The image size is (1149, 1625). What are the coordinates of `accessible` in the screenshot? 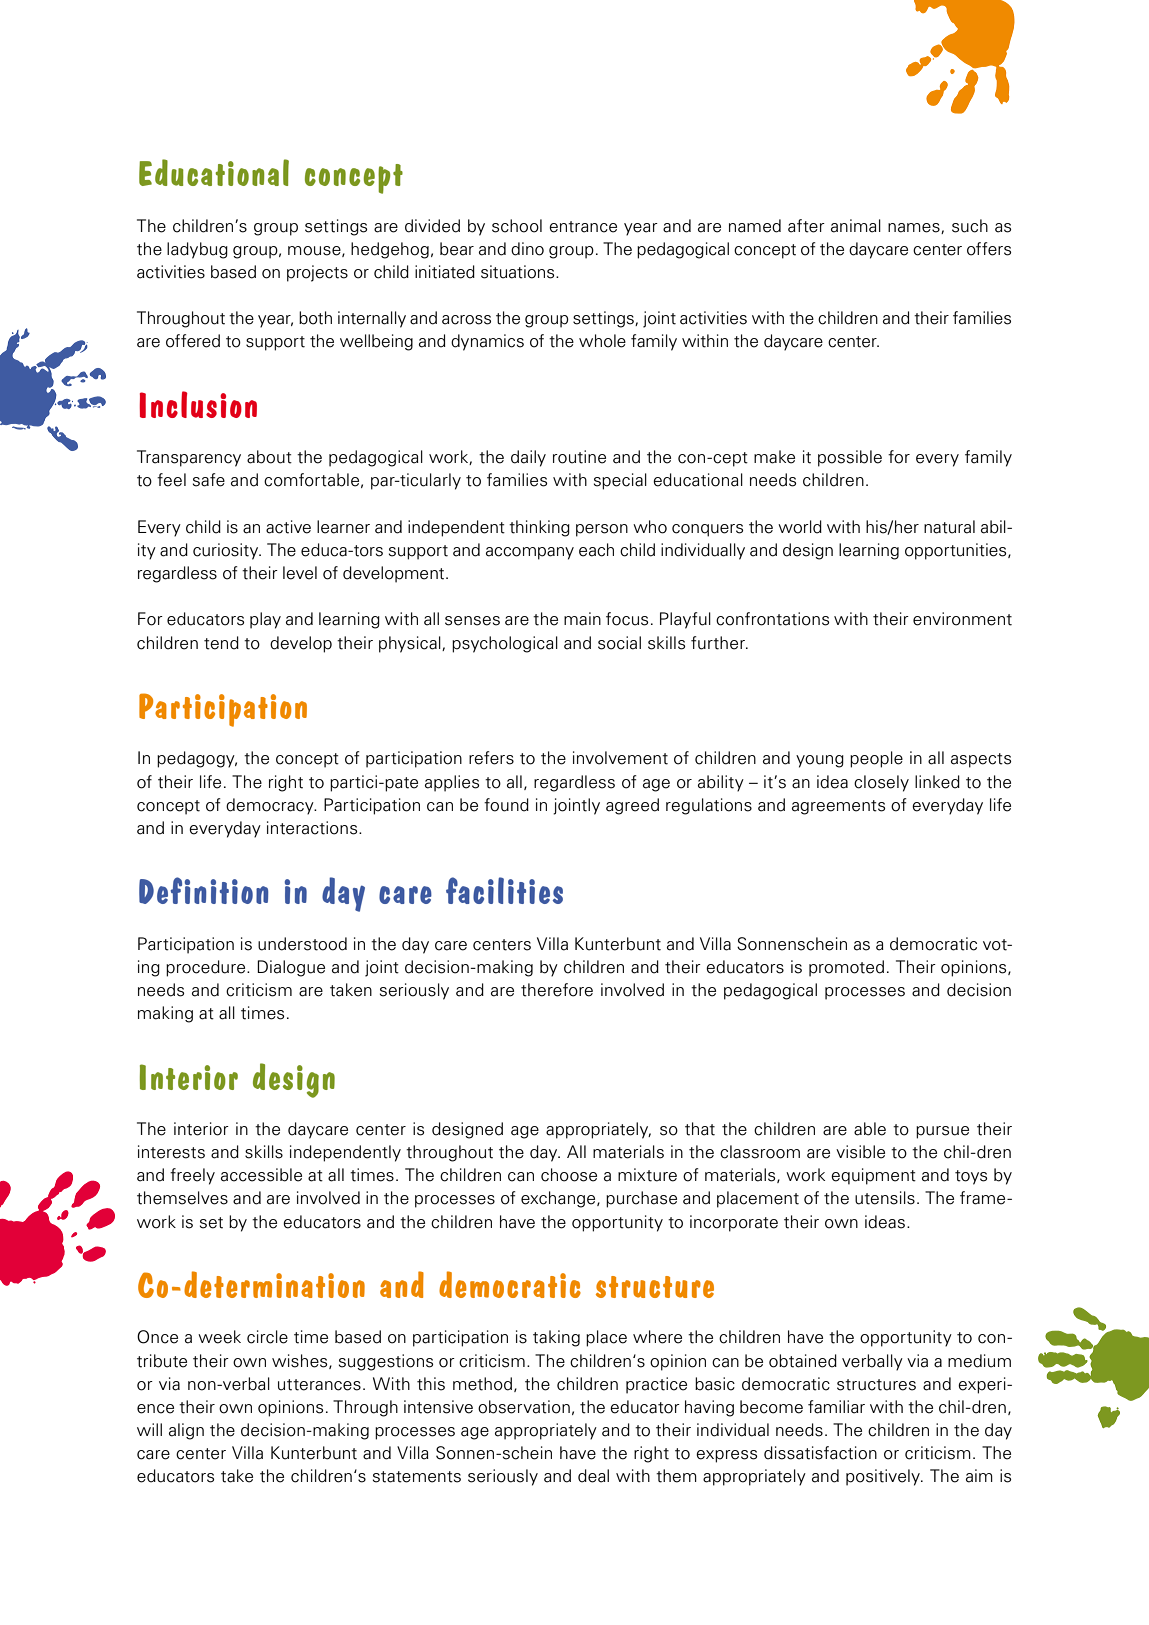 It's located at (261, 1175).
